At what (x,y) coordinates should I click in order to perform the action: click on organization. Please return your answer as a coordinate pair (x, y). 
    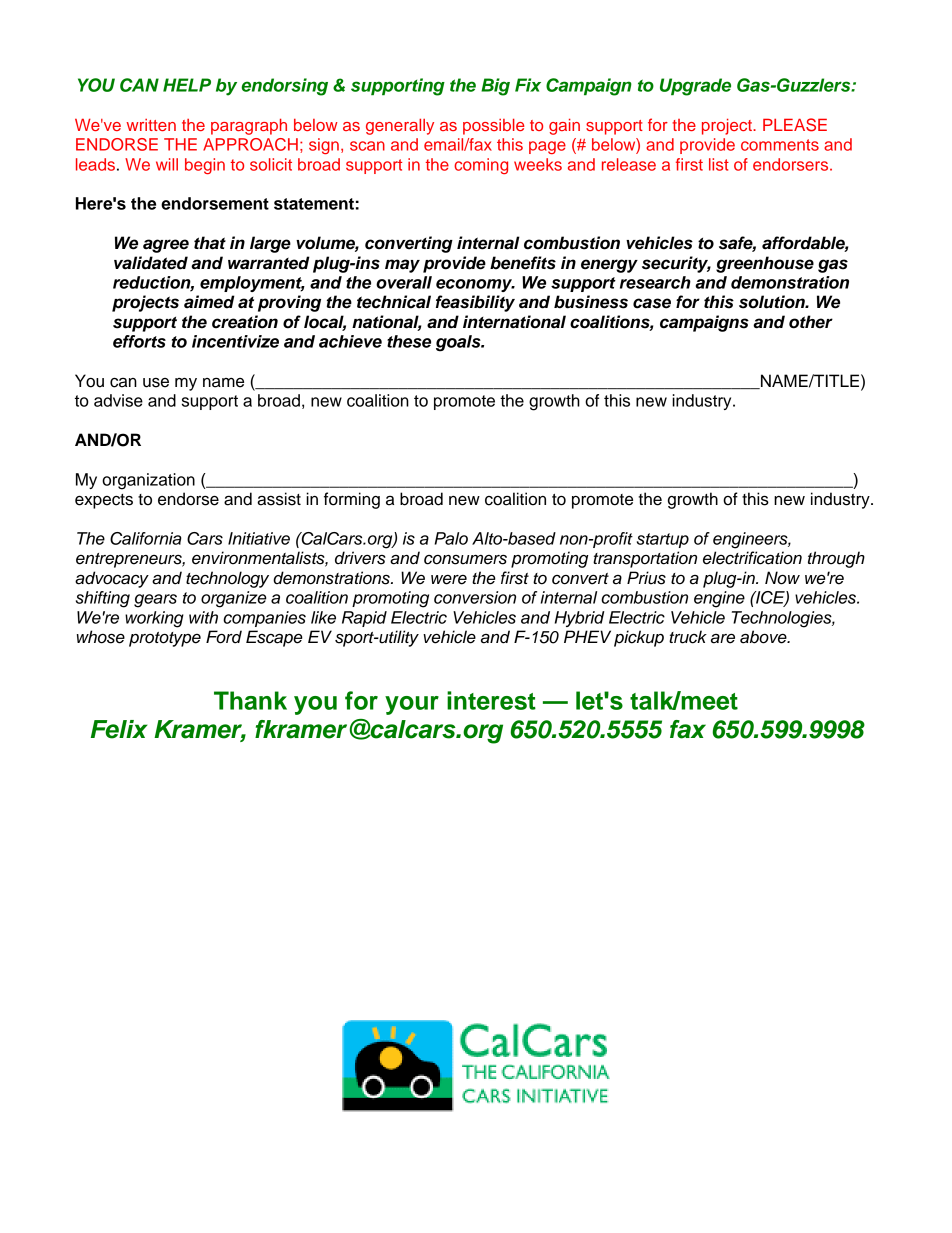
    Looking at the image, I should click on (148, 481).
